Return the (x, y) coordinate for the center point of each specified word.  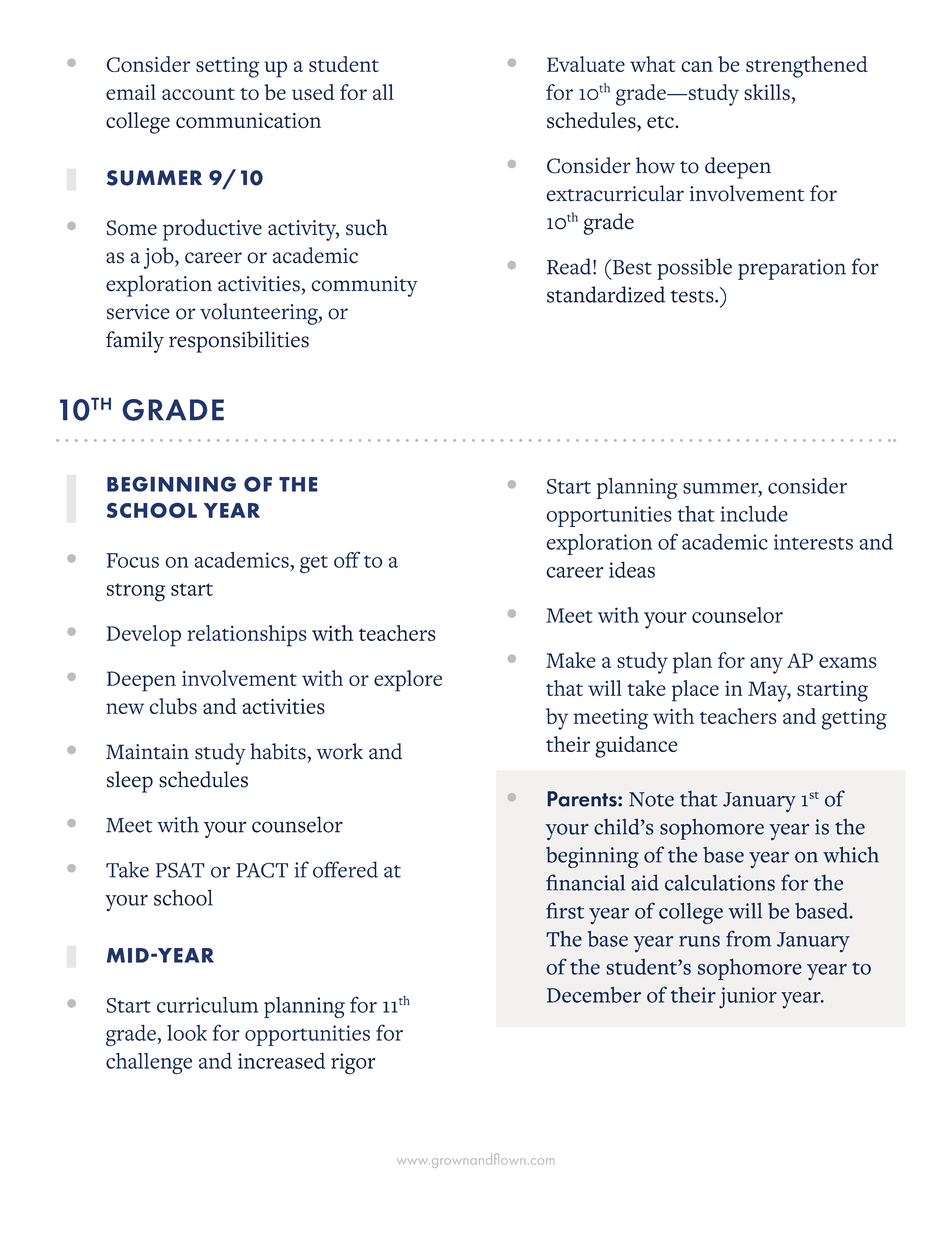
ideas (632, 569)
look (187, 1033)
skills (767, 92)
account (198, 94)
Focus (133, 560)
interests (813, 542)
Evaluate (586, 64)
